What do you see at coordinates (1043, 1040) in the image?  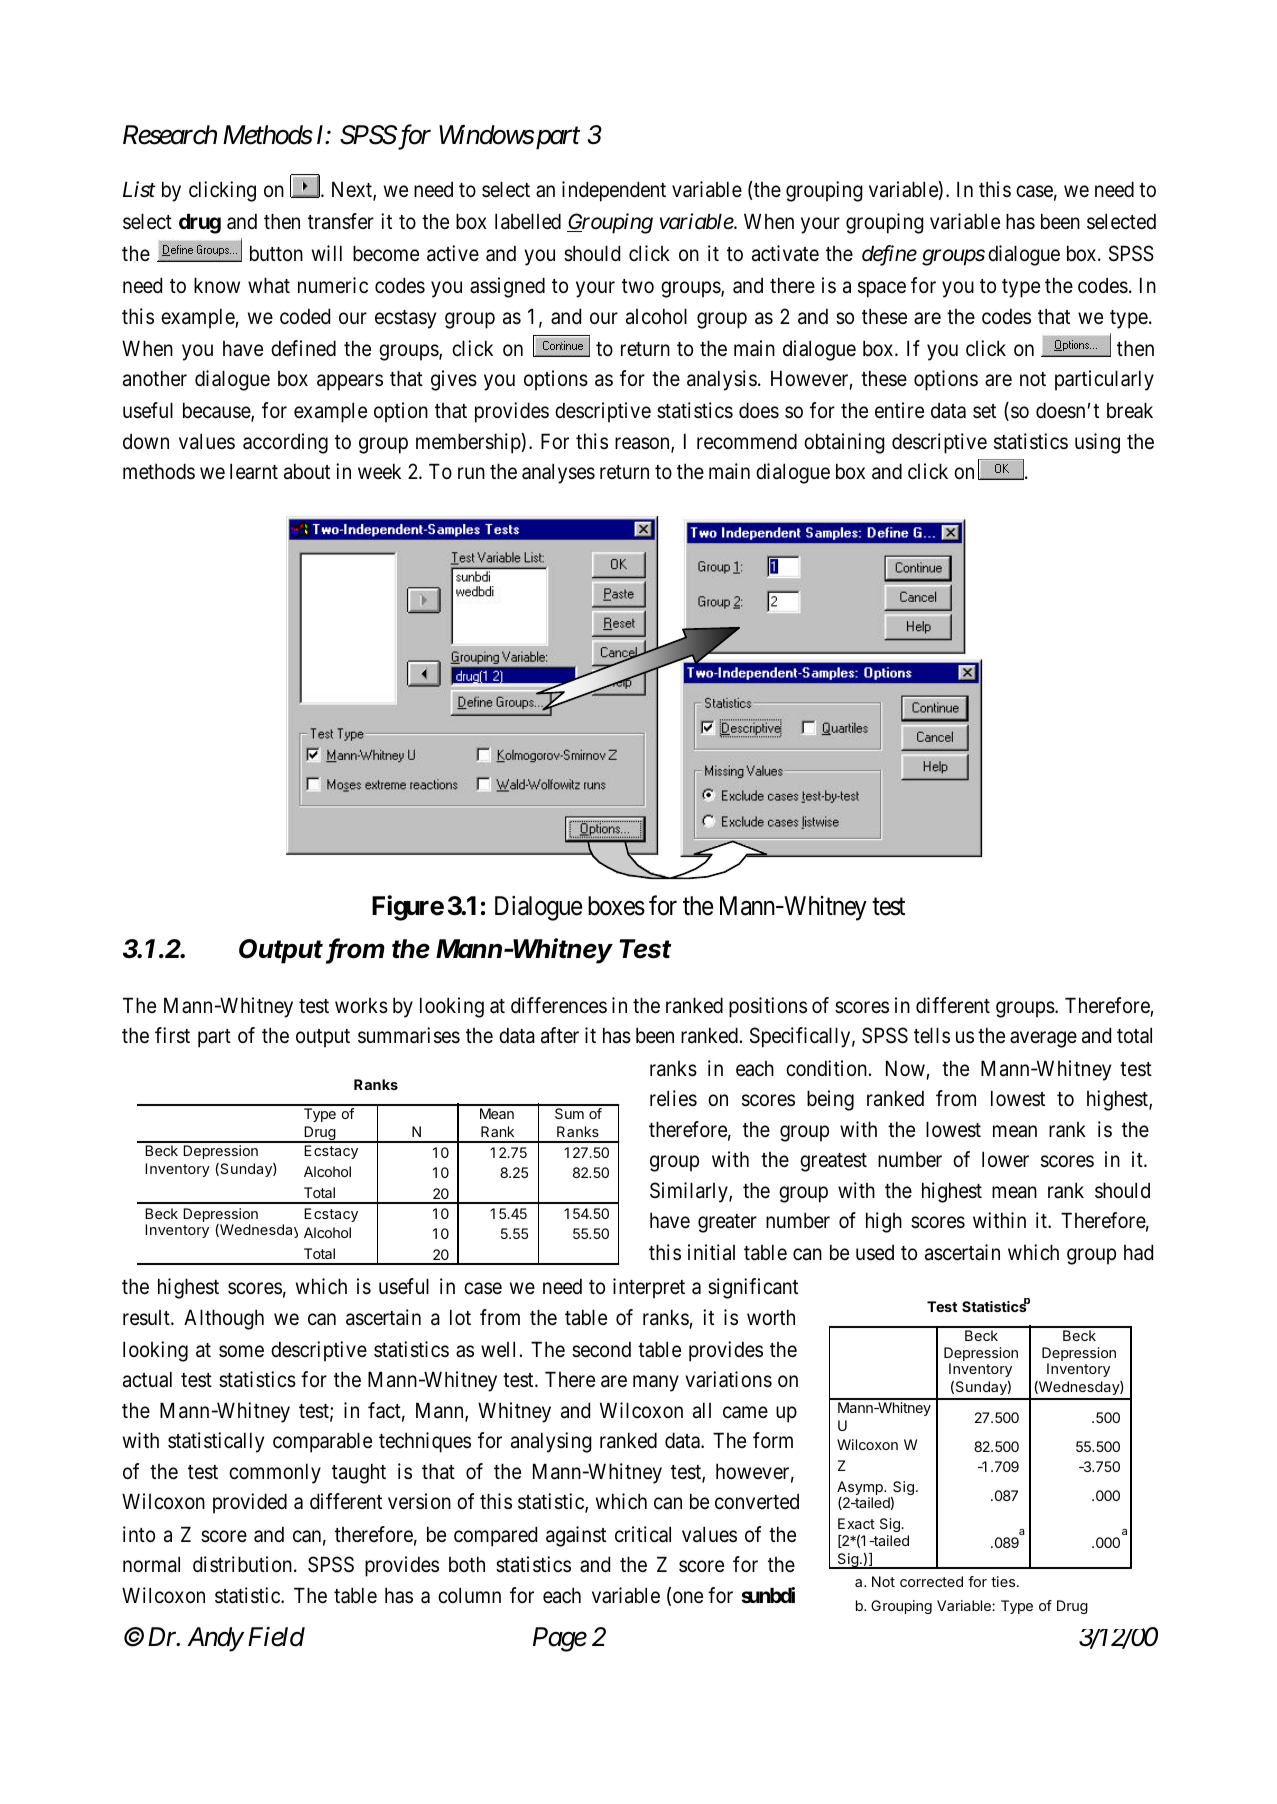 I see `average` at bounding box center [1043, 1040].
